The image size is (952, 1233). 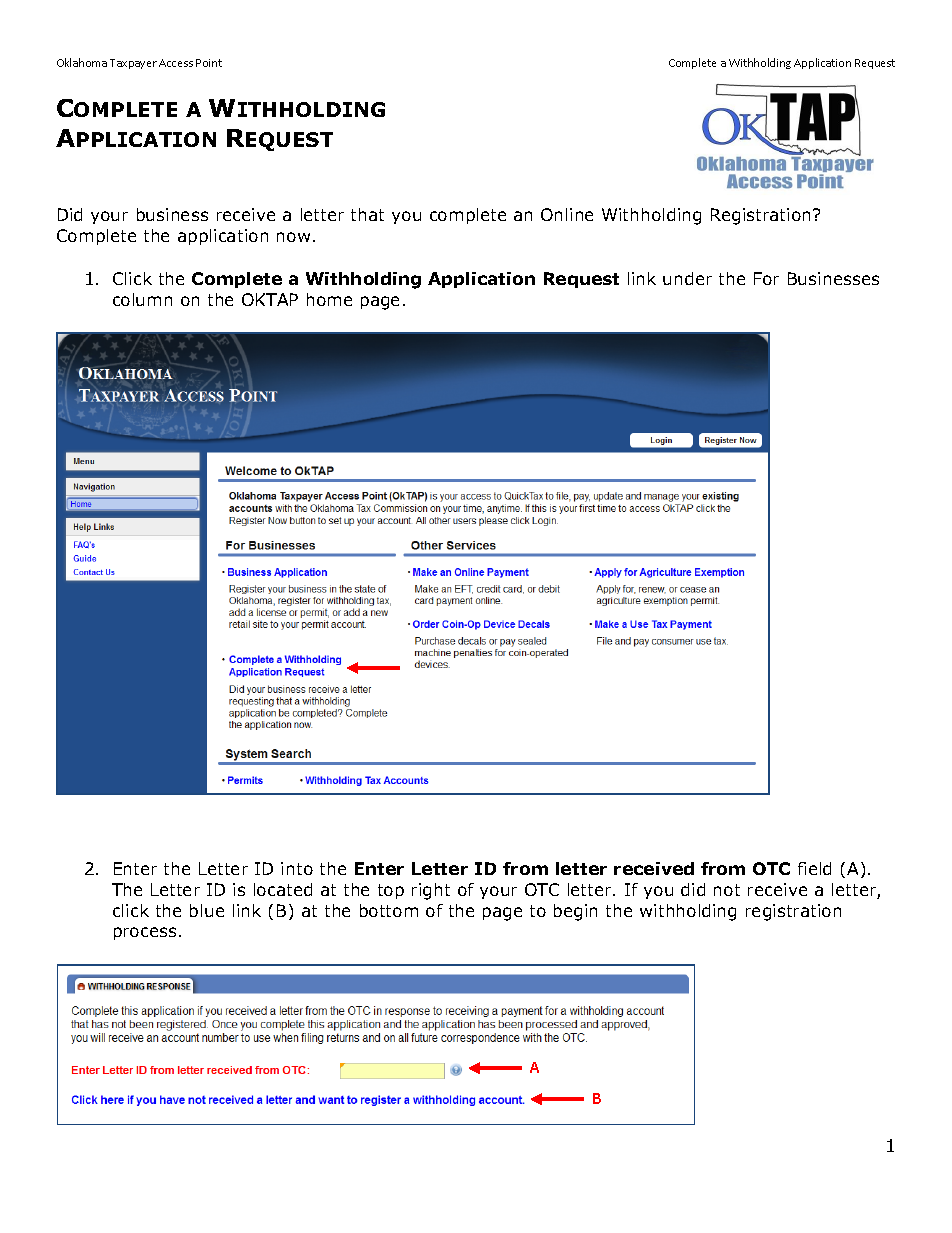 What do you see at coordinates (297, 868) in the screenshot?
I see `into` at bounding box center [297, 868].
